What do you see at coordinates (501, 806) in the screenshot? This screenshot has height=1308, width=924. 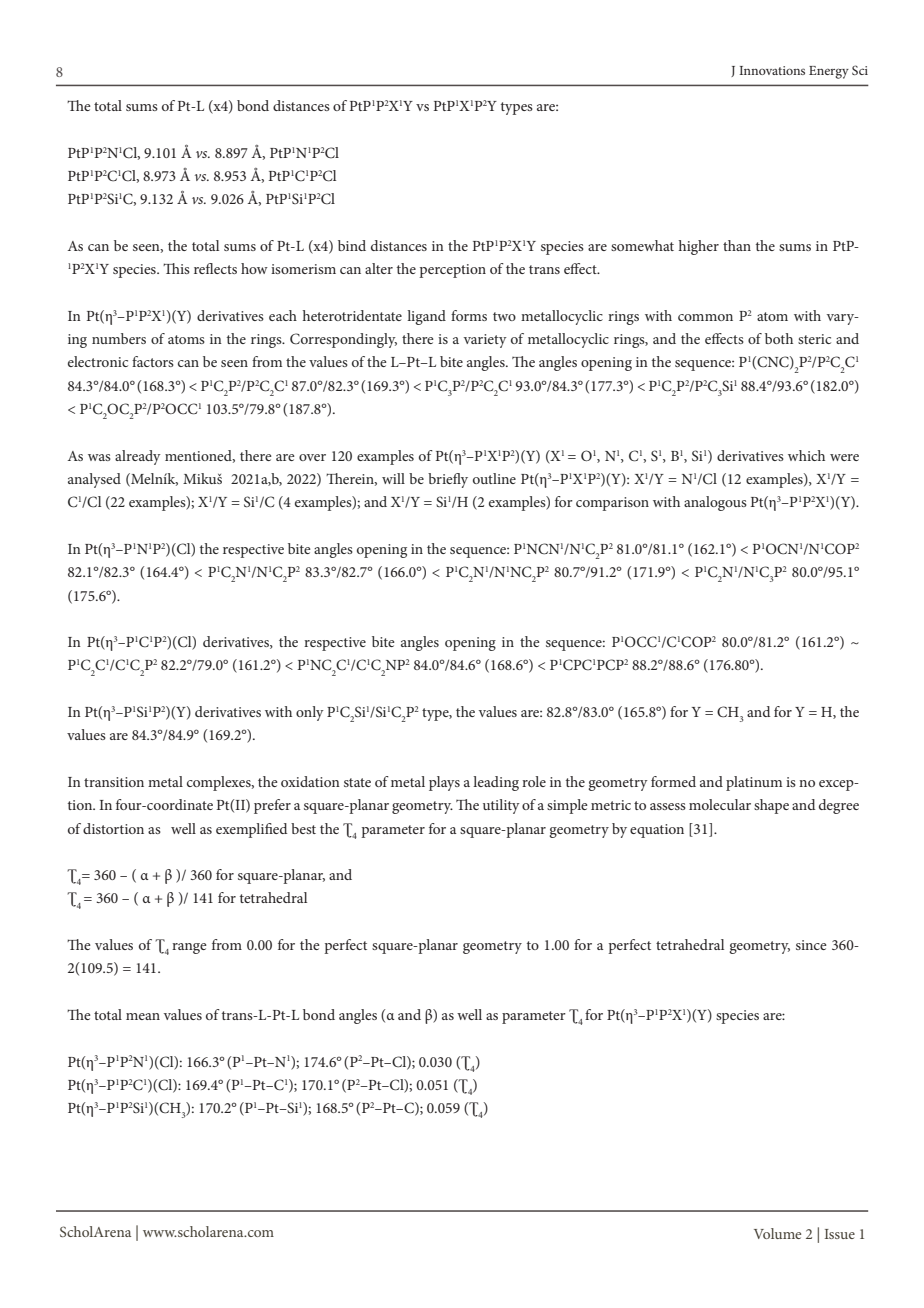 I see `utility` at bounding box center [501, 806].
